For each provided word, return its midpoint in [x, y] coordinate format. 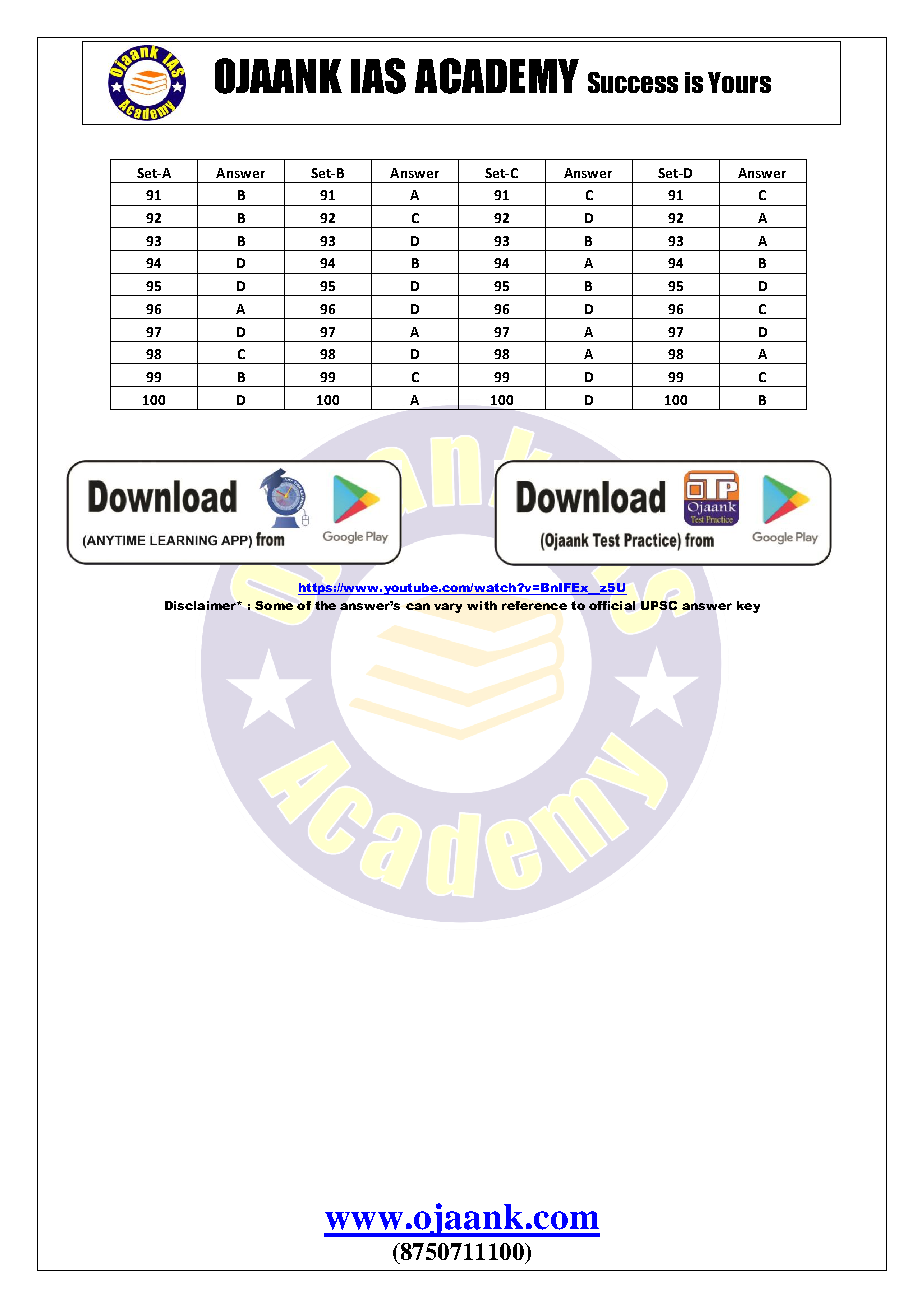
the [325, 605]
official [612, 605]
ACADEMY [497, 76]
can [418, 606]
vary [448, 608]
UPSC [659, 605]
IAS [378, 76]
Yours [739, 82]
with [482, 605]
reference [534, 605]
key [748, 607]
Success [633, 82]
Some [274, 605]
